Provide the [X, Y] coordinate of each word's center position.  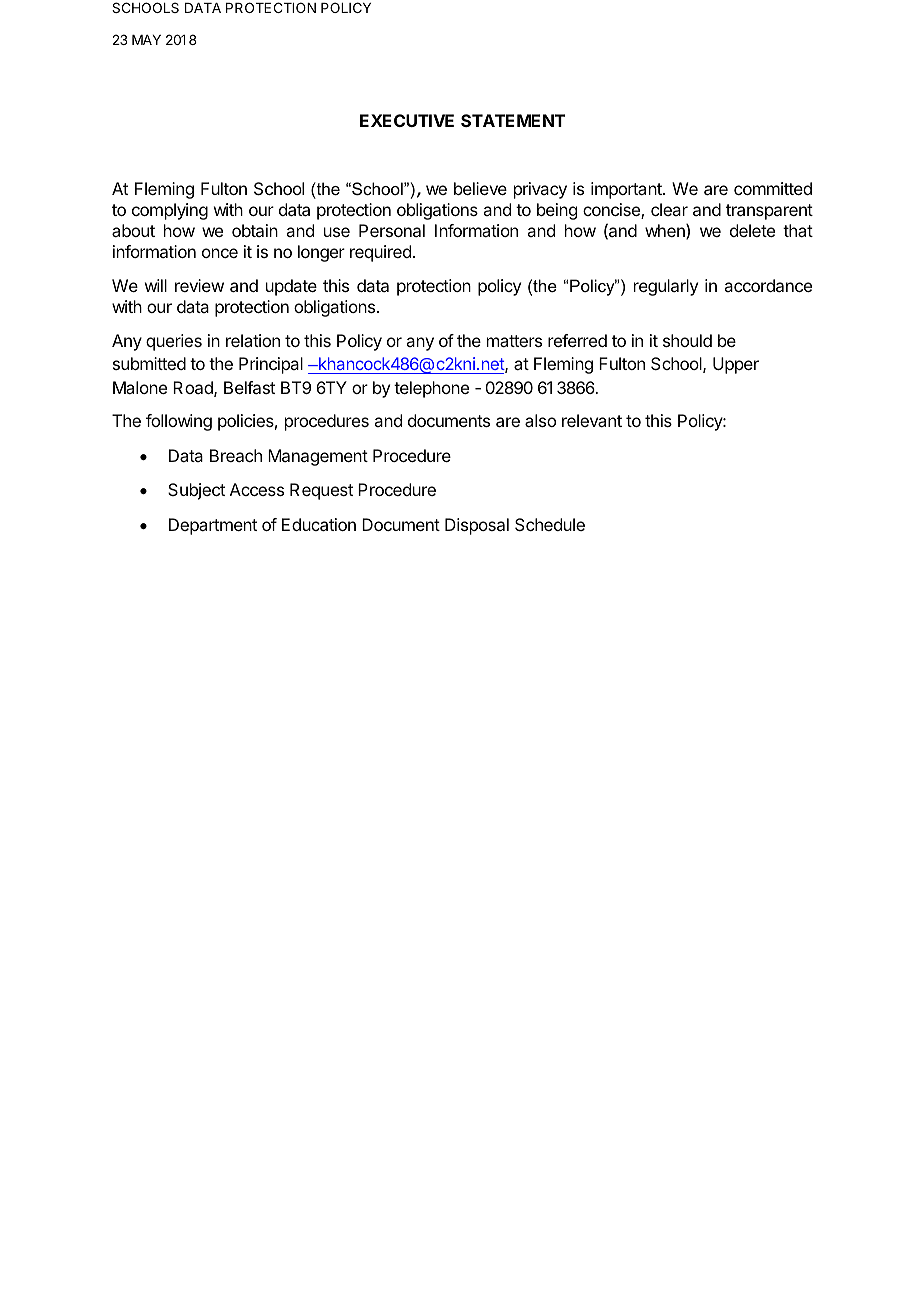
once [220, 253]
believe [480, 188]
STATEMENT [513, 120]
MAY [146, 40]
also [540, 420]
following [179, 422]
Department [213, 526]
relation [253, 340]
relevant [592, 420]
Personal [392, 230]
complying [170, 211]
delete [752, 230]
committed [773, 188]
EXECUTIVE [407, 120]
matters [514, 341]
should [687, 340]
